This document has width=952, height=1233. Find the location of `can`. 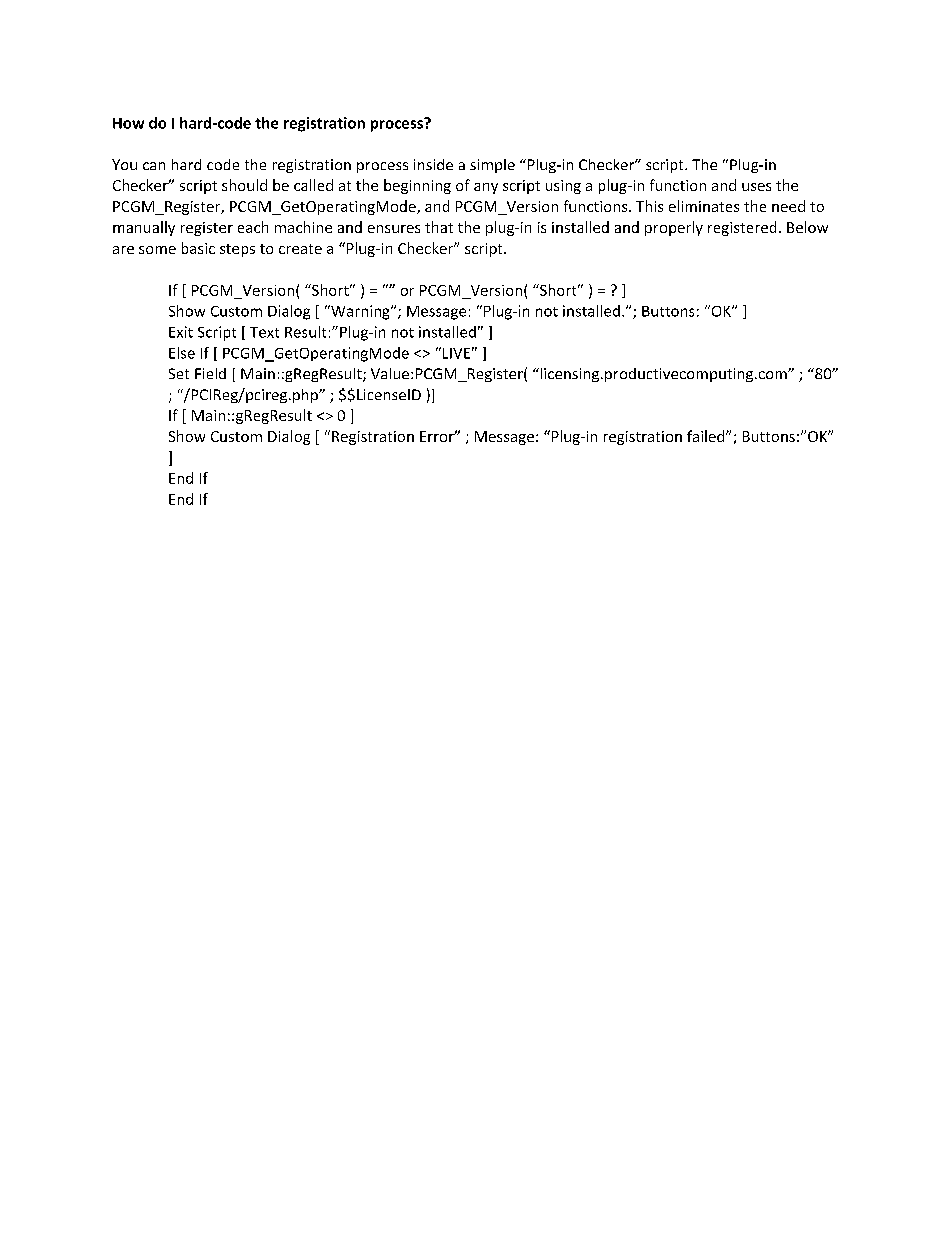

can is located at coordinates (154, 166).
